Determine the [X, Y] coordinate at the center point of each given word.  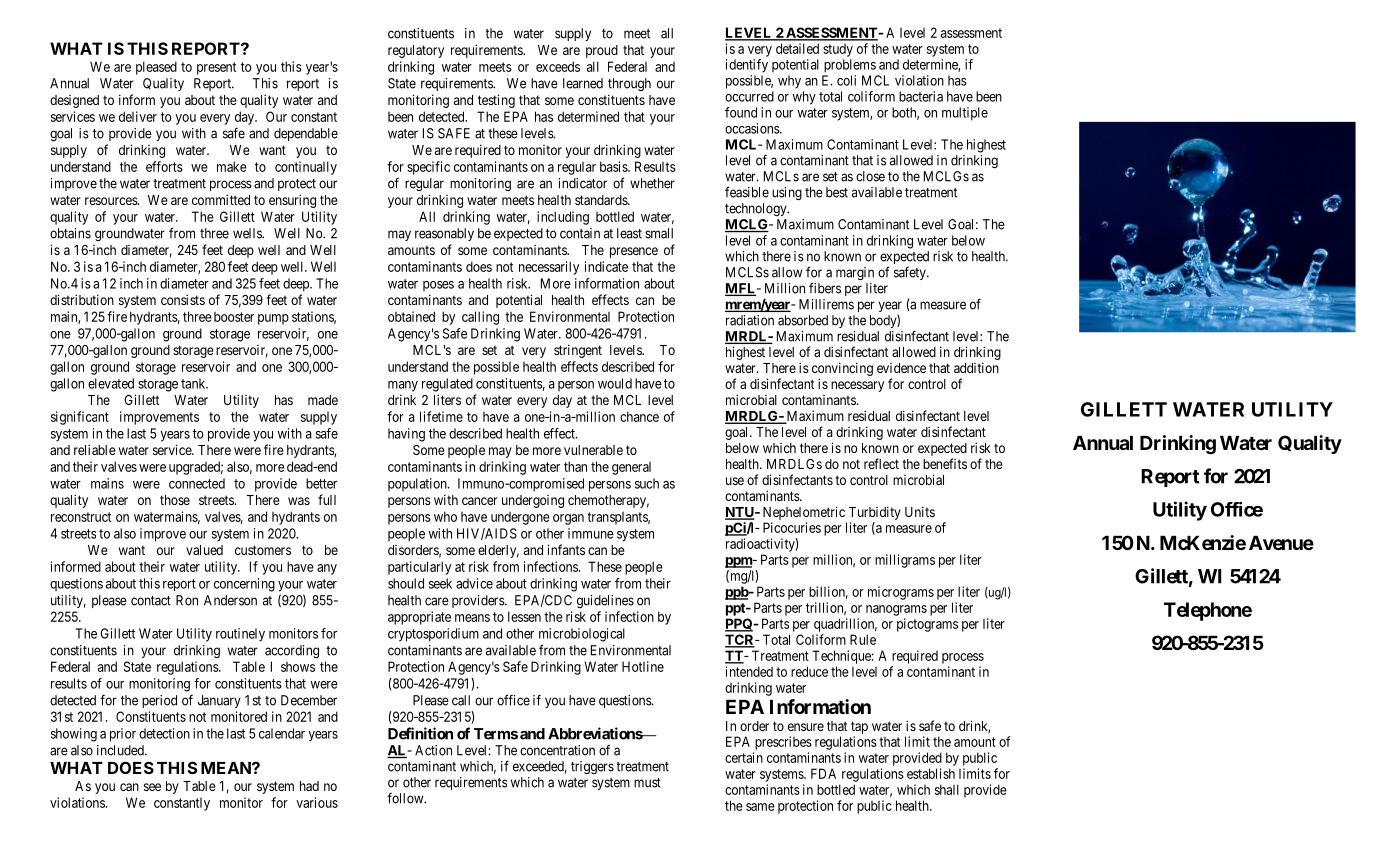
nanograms [896, 610]
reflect [881, 463]
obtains [70, 233]
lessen [524, 616]
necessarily [549, 268]
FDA [823, 773]
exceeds [558, 66]
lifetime [441, 416]
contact [151, 601]
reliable [95, 449]
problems [850, 66]
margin [855, 273]
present [216, 68]
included [121, 750]
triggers [592, 767]
